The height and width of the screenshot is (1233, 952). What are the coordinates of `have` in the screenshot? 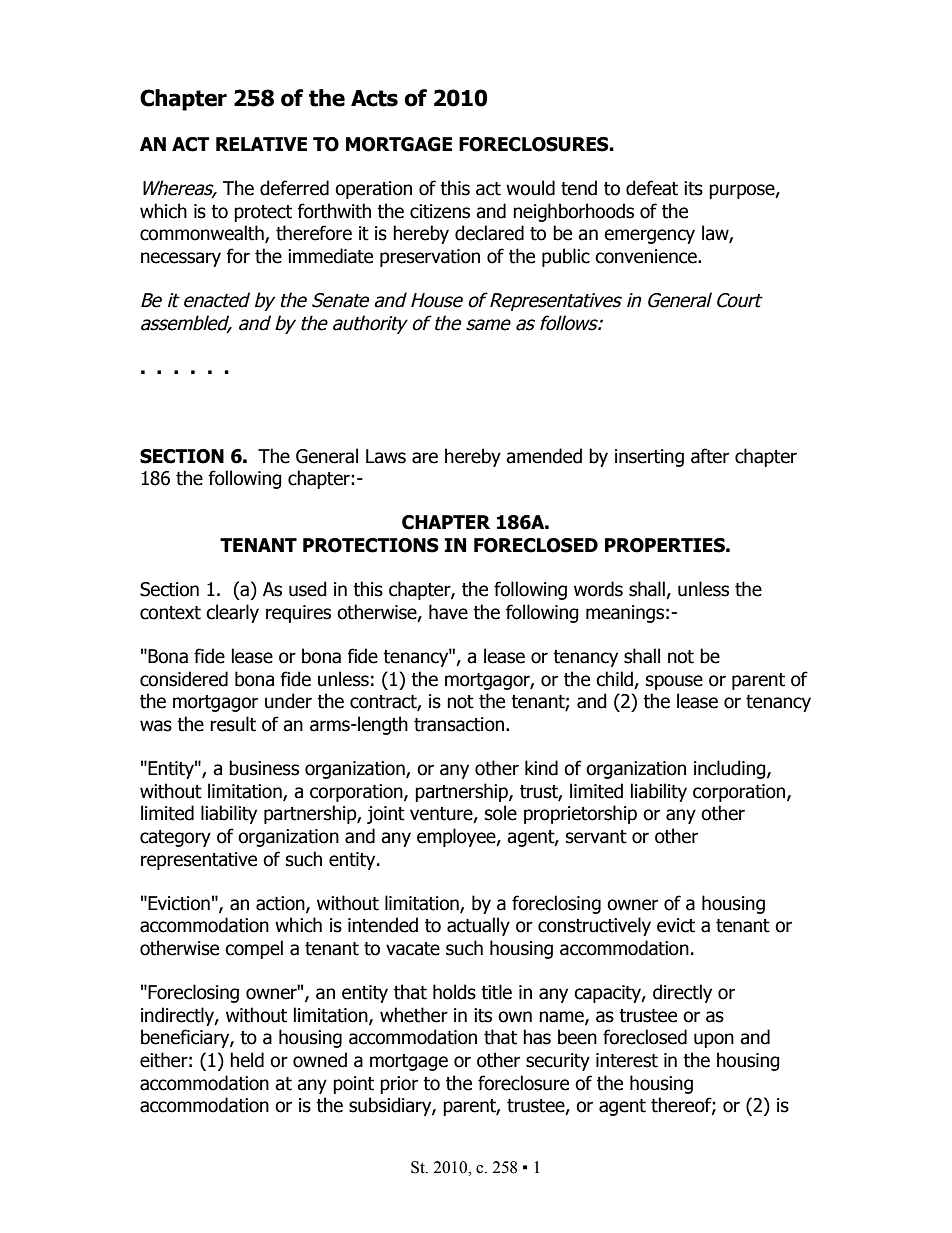 It's located at (448, 612).
